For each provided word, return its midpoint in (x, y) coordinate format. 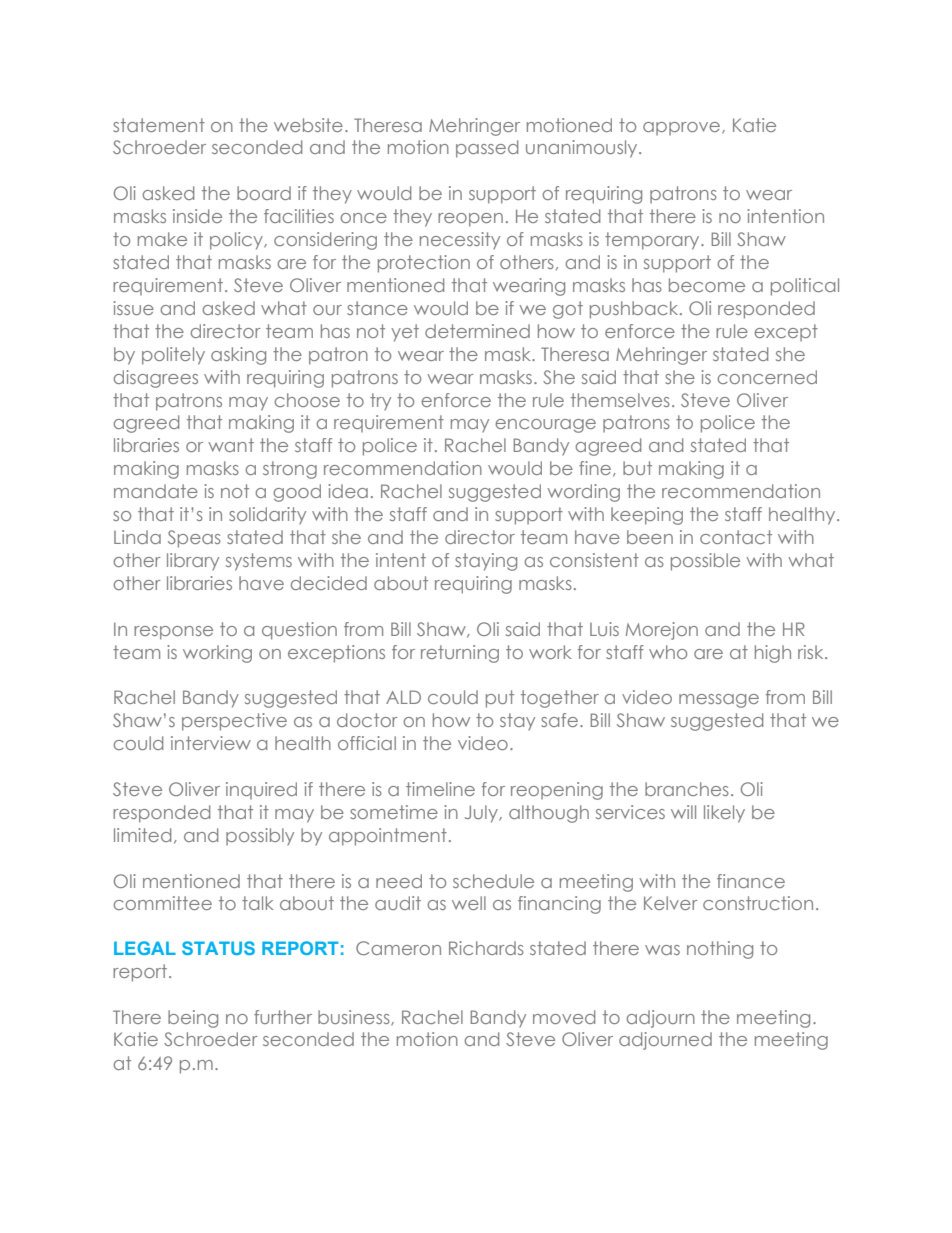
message (719, 701)
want (231, 445)
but (637, 468)
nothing (720, 950)
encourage (545, 426)
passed (487, 149)
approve (683, 128)
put (500, 699)
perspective (234, 722)
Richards (486, 948)
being (193, 1019)
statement (159, 125)
